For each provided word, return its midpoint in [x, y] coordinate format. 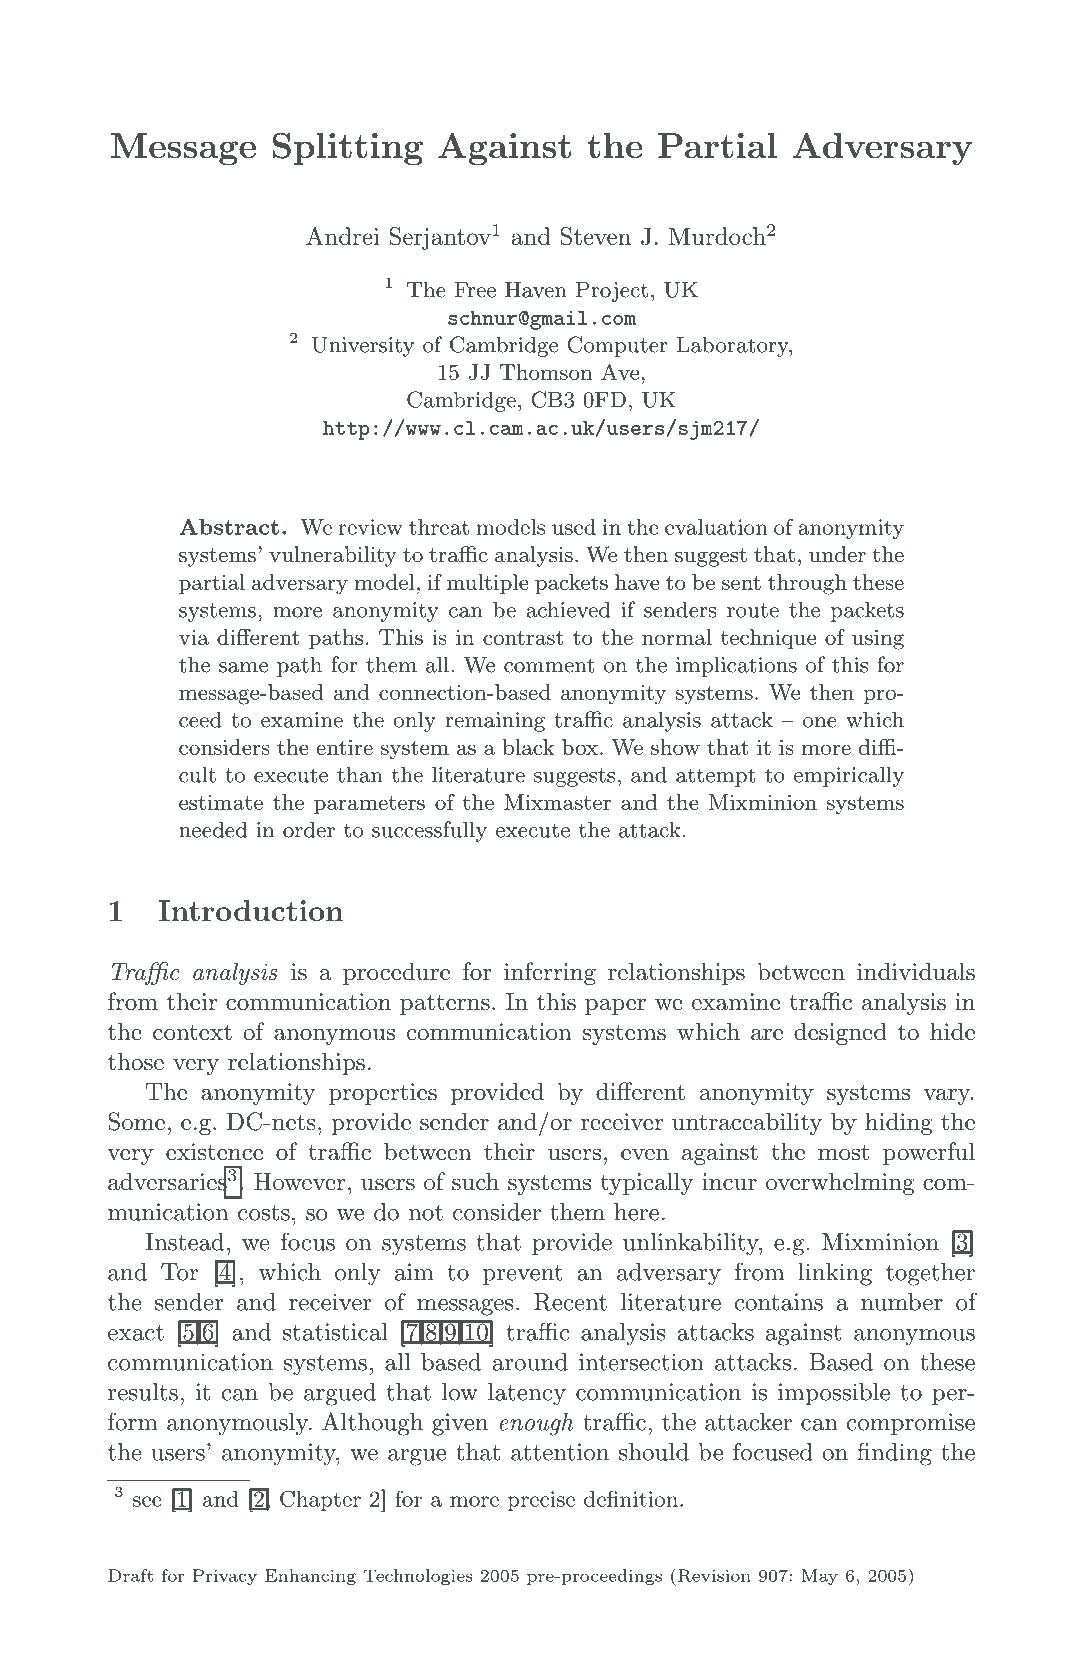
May [819, 1577]
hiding [899, 1123]
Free [475, 290]
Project [612, 292]
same [243, 667]
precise [541, 1501]
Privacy [225, 1577]
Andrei [342, 236]
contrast [523, 638]
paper [615, 1007]
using [878, 639]
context [192, 1032]
